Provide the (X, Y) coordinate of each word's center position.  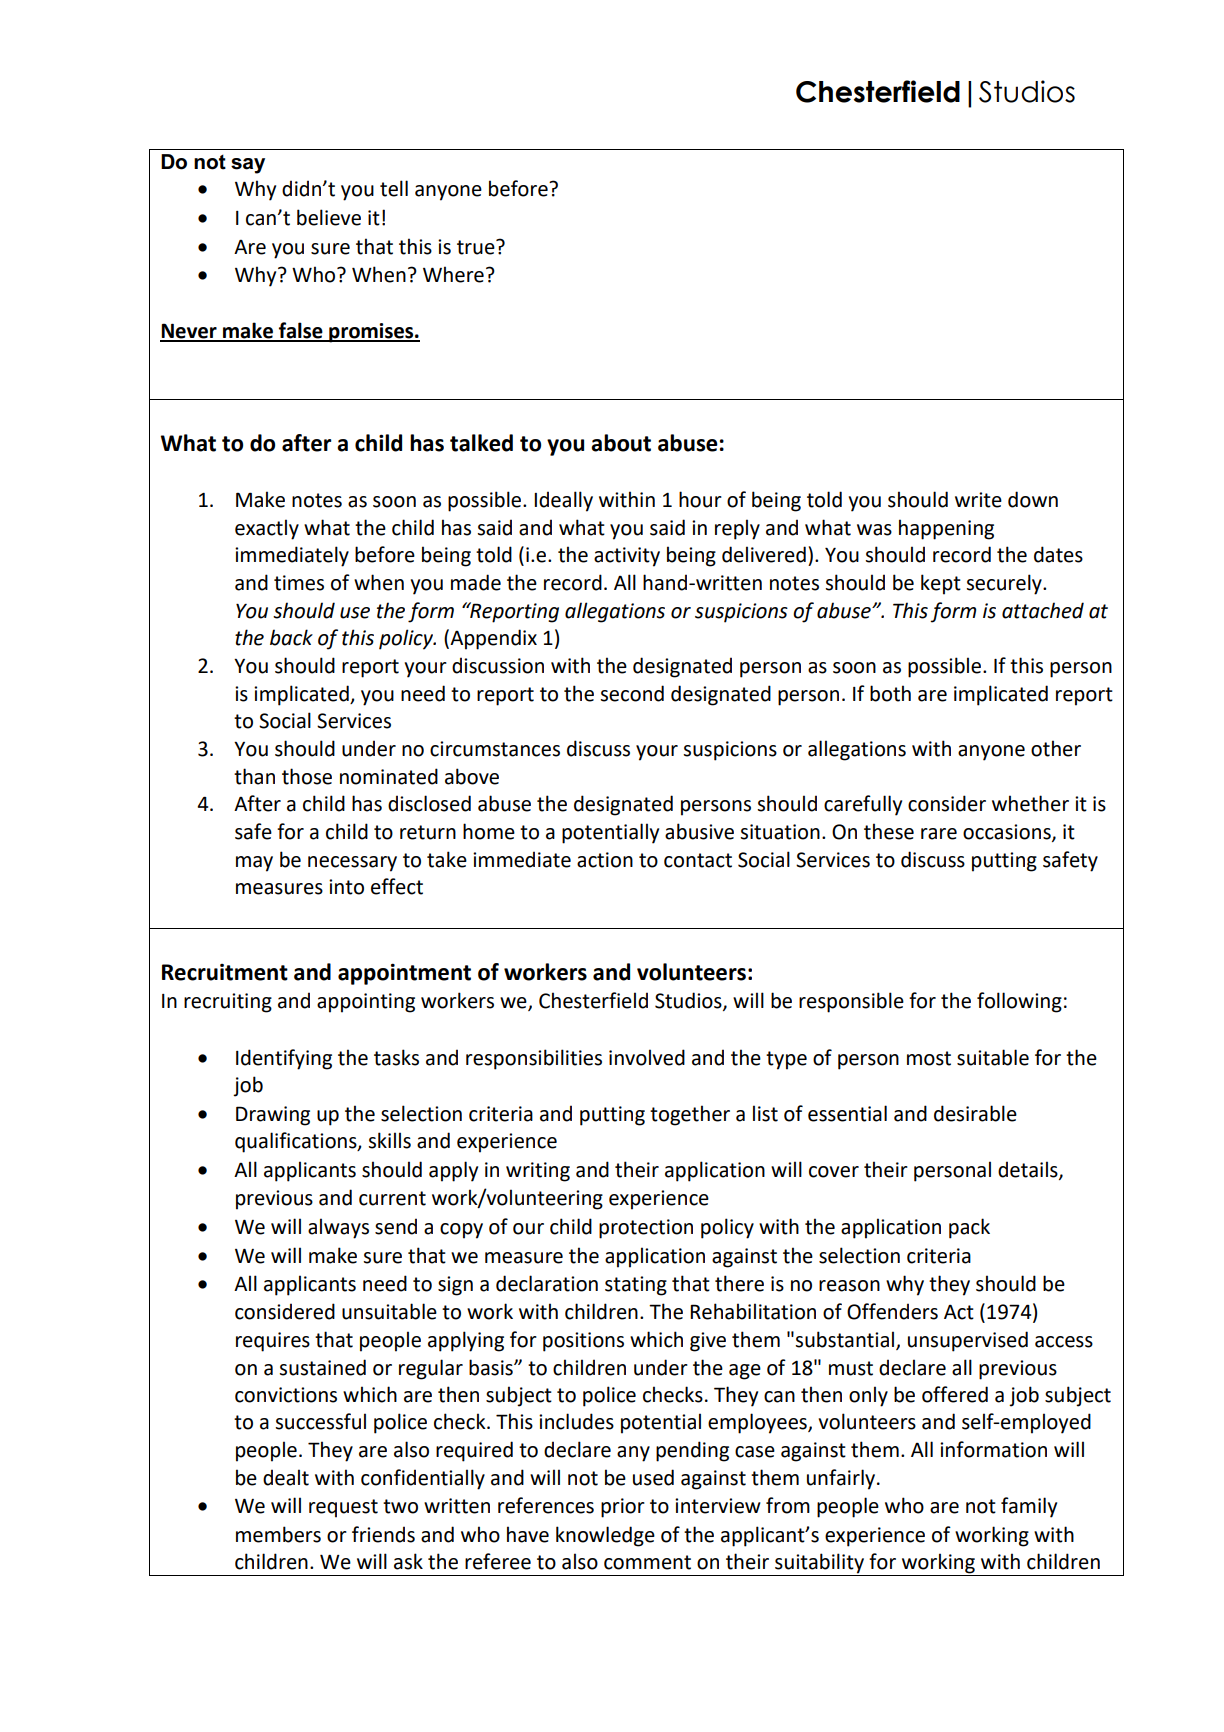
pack (969, 1228)
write (978, 500)
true (477, 247)
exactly (267, 529)
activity (627, 557)
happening (946, 529)
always (338, 1228)
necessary (352, 864)
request (343, 1508)
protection (646, 1229)
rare (939, 834)
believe (329, 217)
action (605, 860)
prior (623, 1508)
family (1029, 1507)
